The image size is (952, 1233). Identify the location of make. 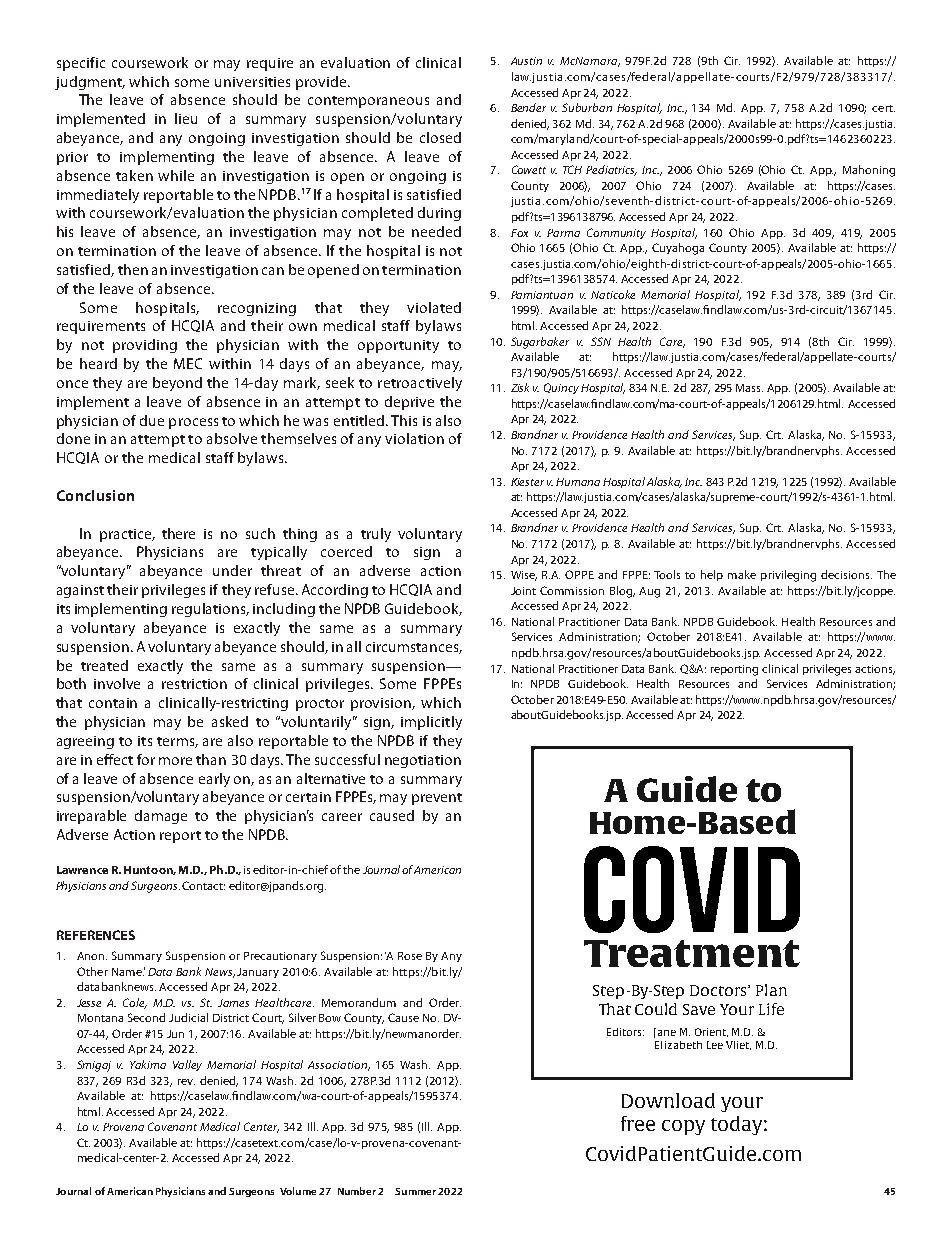
(742, 574).
